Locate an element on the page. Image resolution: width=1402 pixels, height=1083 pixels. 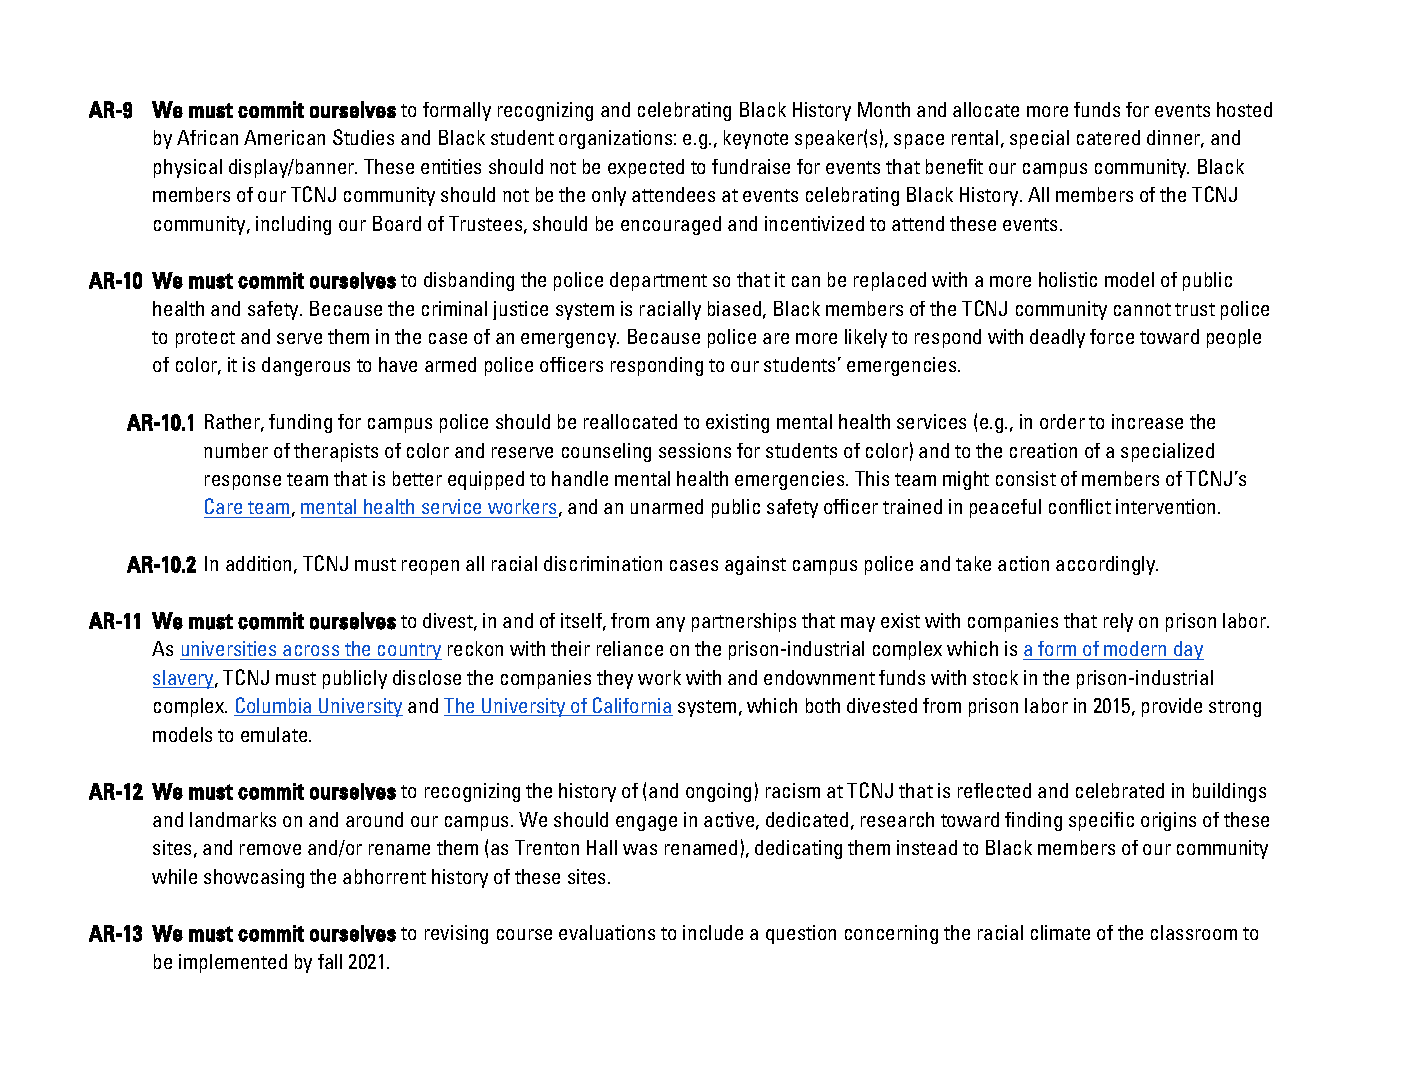
Care is located at coordinates (224, 508).
